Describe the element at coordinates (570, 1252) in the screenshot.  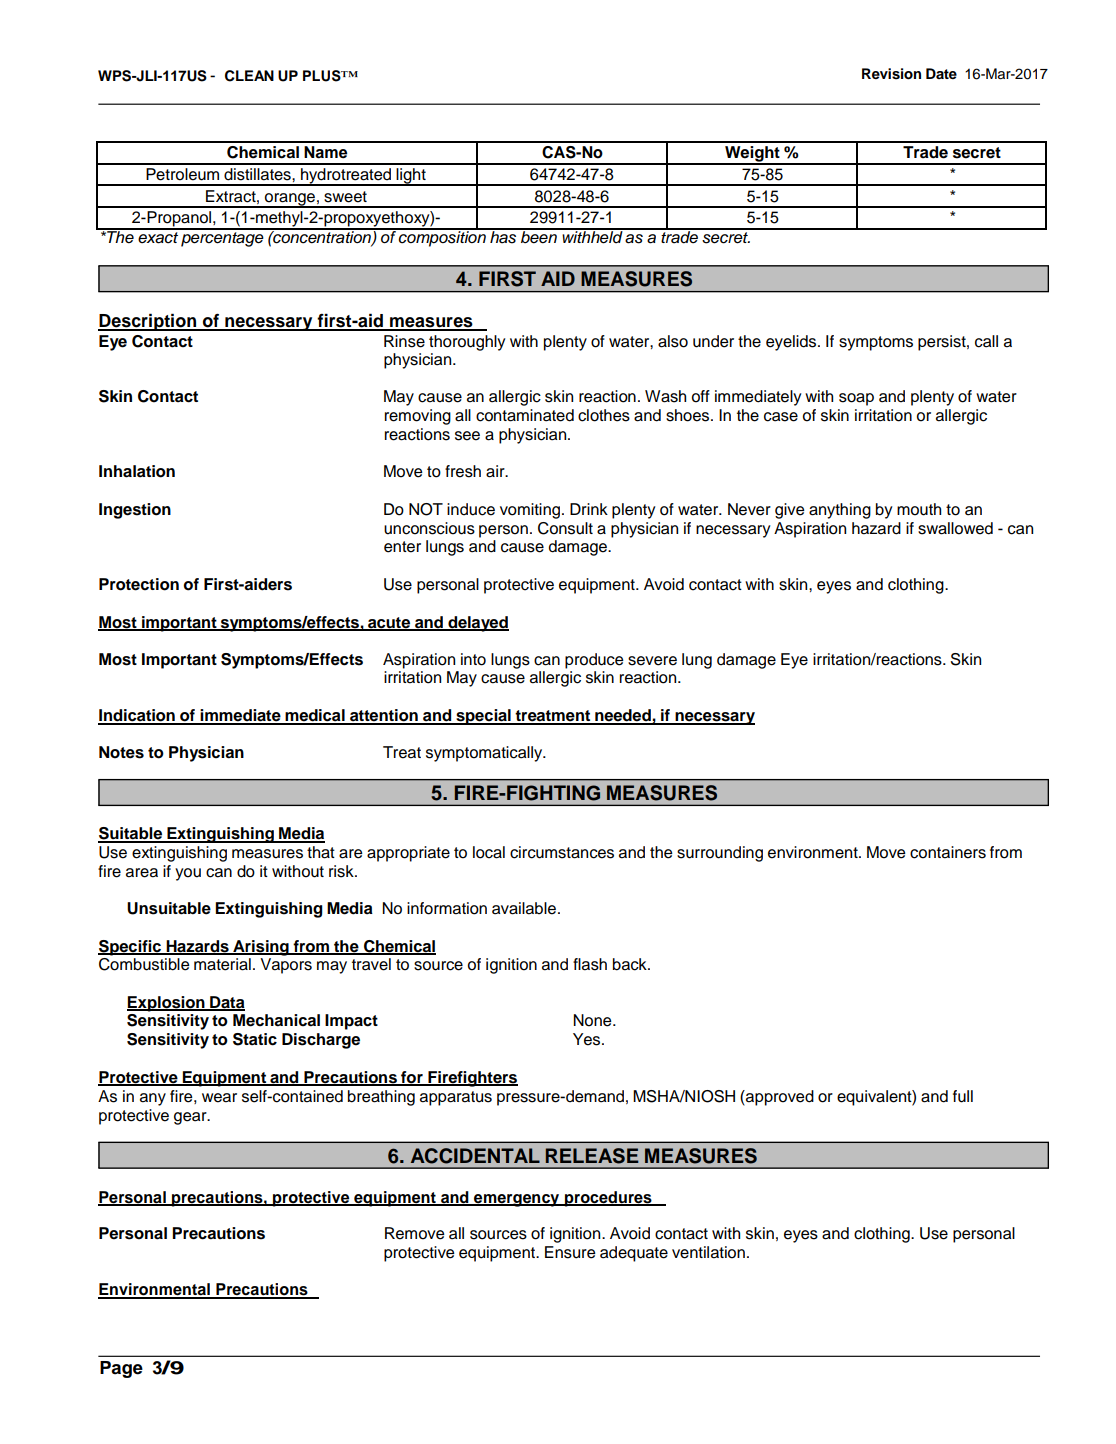
I see `Ensure` at that location.
